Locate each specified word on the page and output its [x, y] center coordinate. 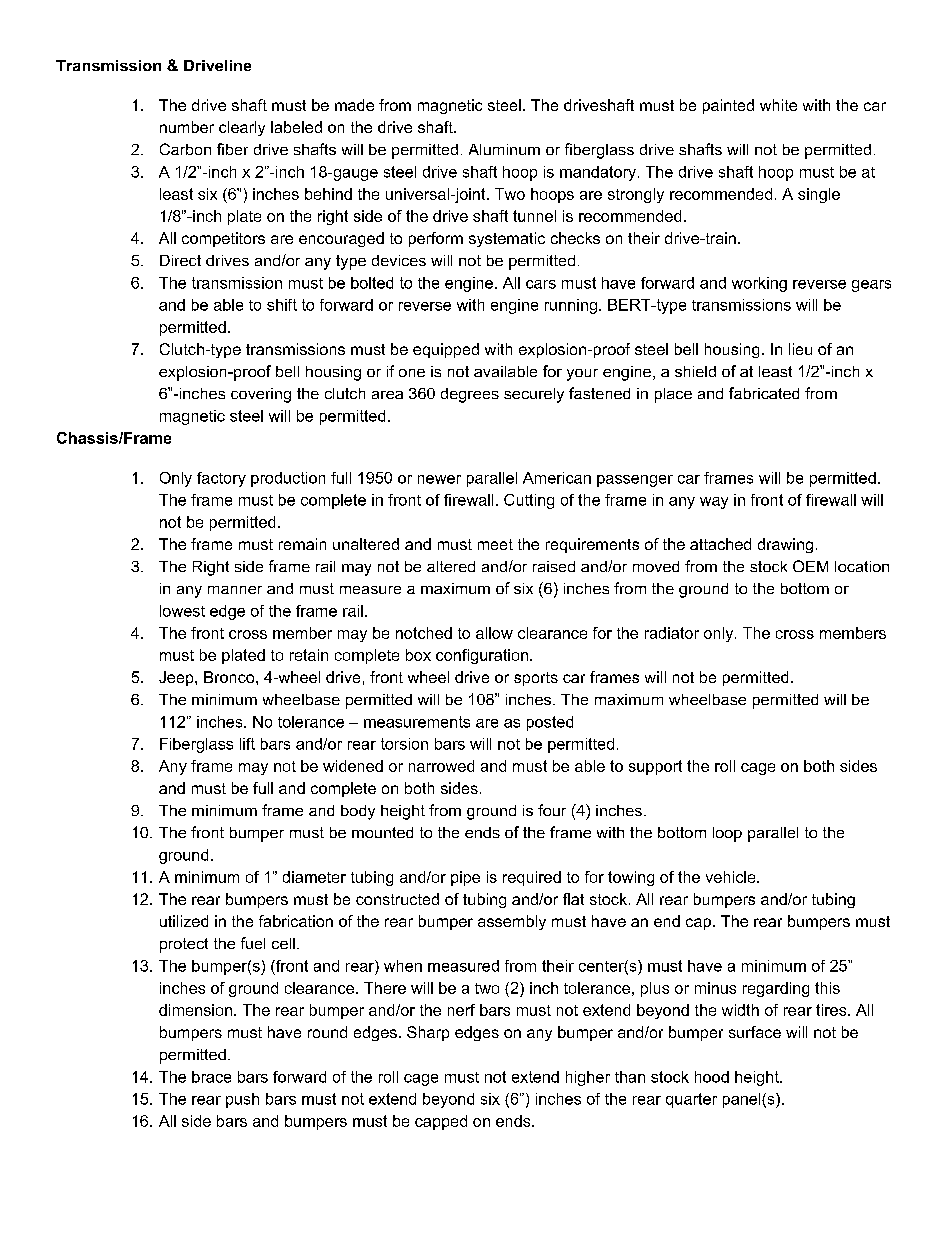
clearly [242, 128]
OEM [810, 566]
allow [494, 633]
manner [235, 590]
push [242, 1100]
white [778, 105]
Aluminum [504, 149]
